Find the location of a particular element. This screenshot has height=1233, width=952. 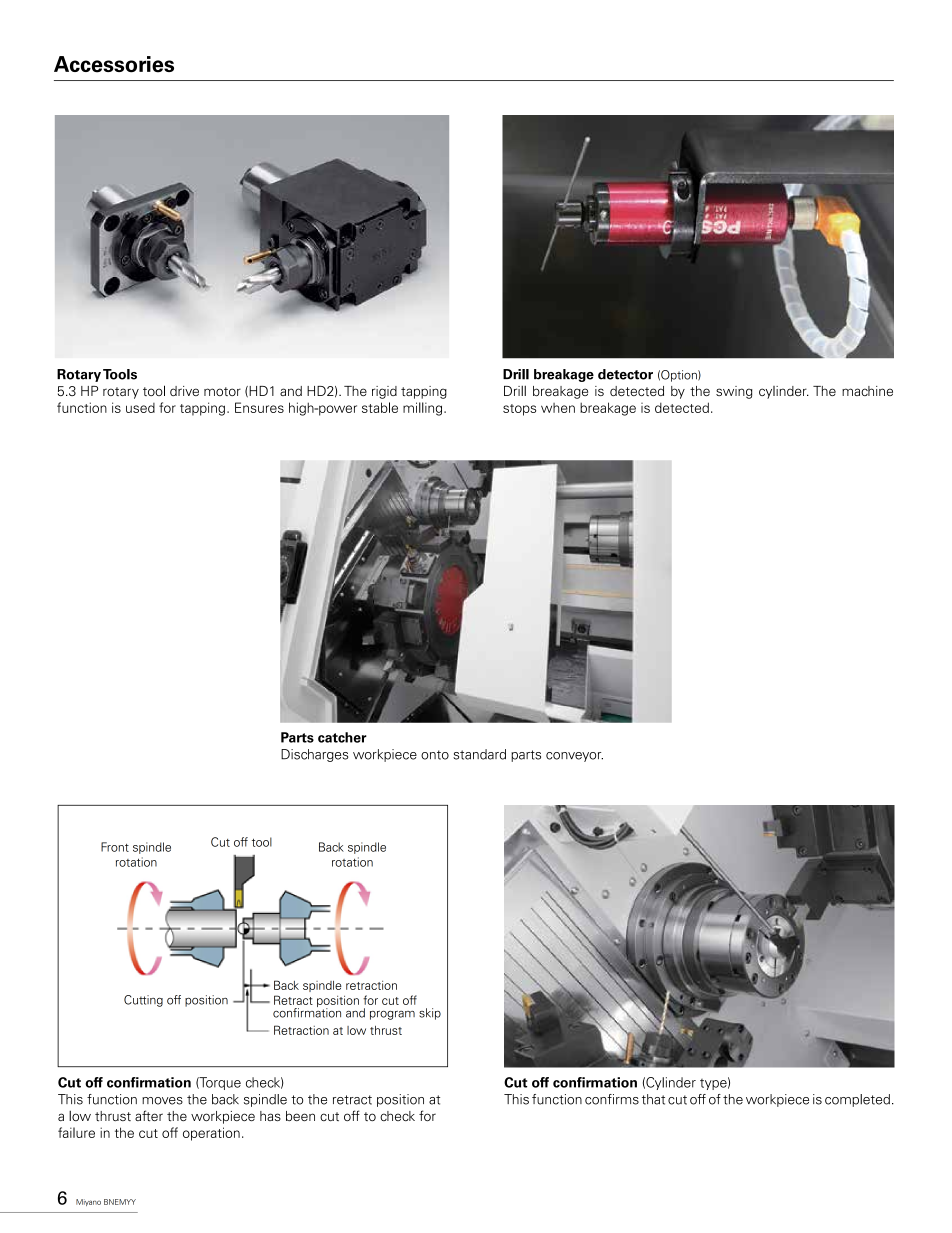

Discharges is located at coordinates (314, 755).
